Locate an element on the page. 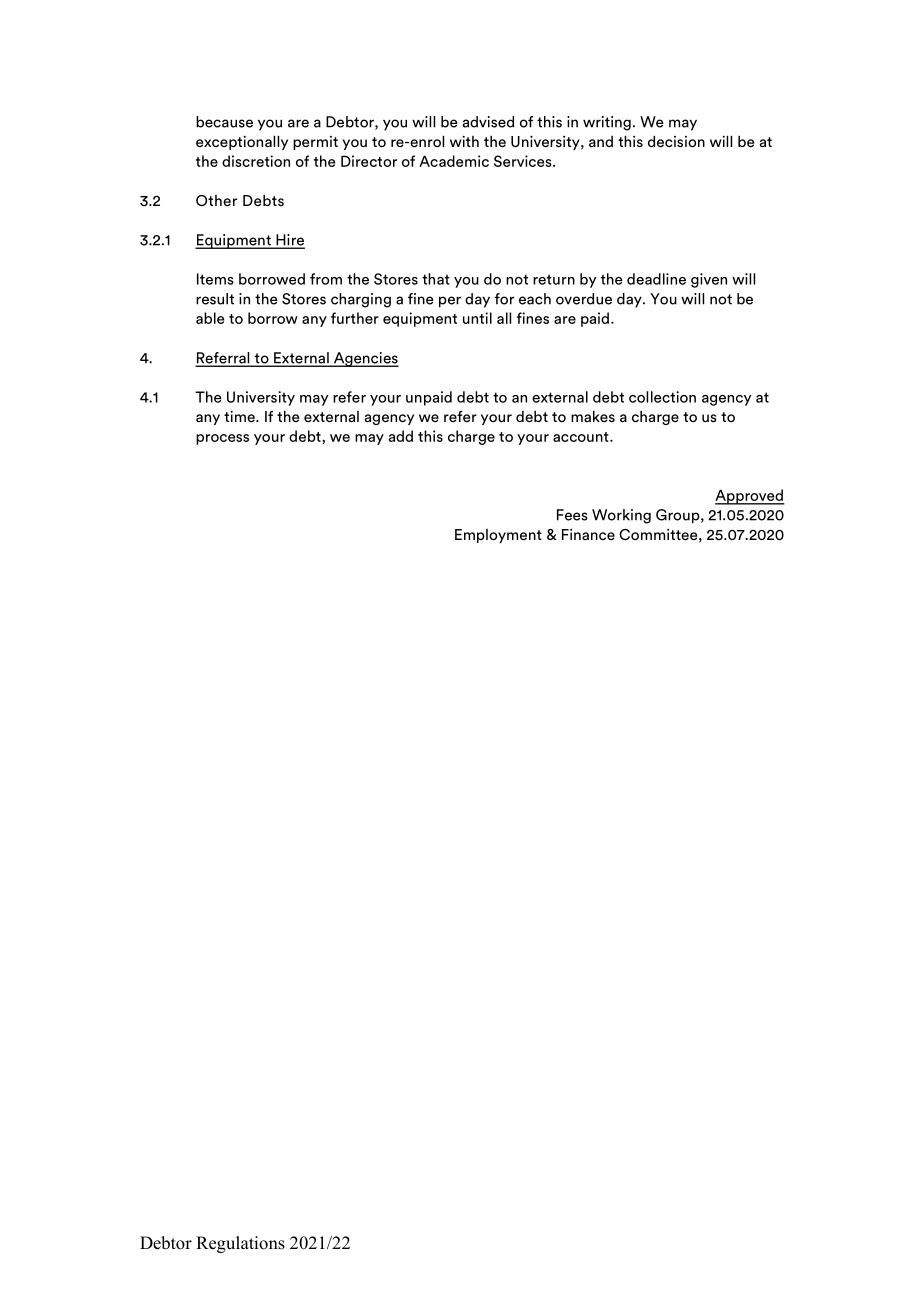 This page has height=1308, width=924. Finance is located at coordinates (588, 534).
